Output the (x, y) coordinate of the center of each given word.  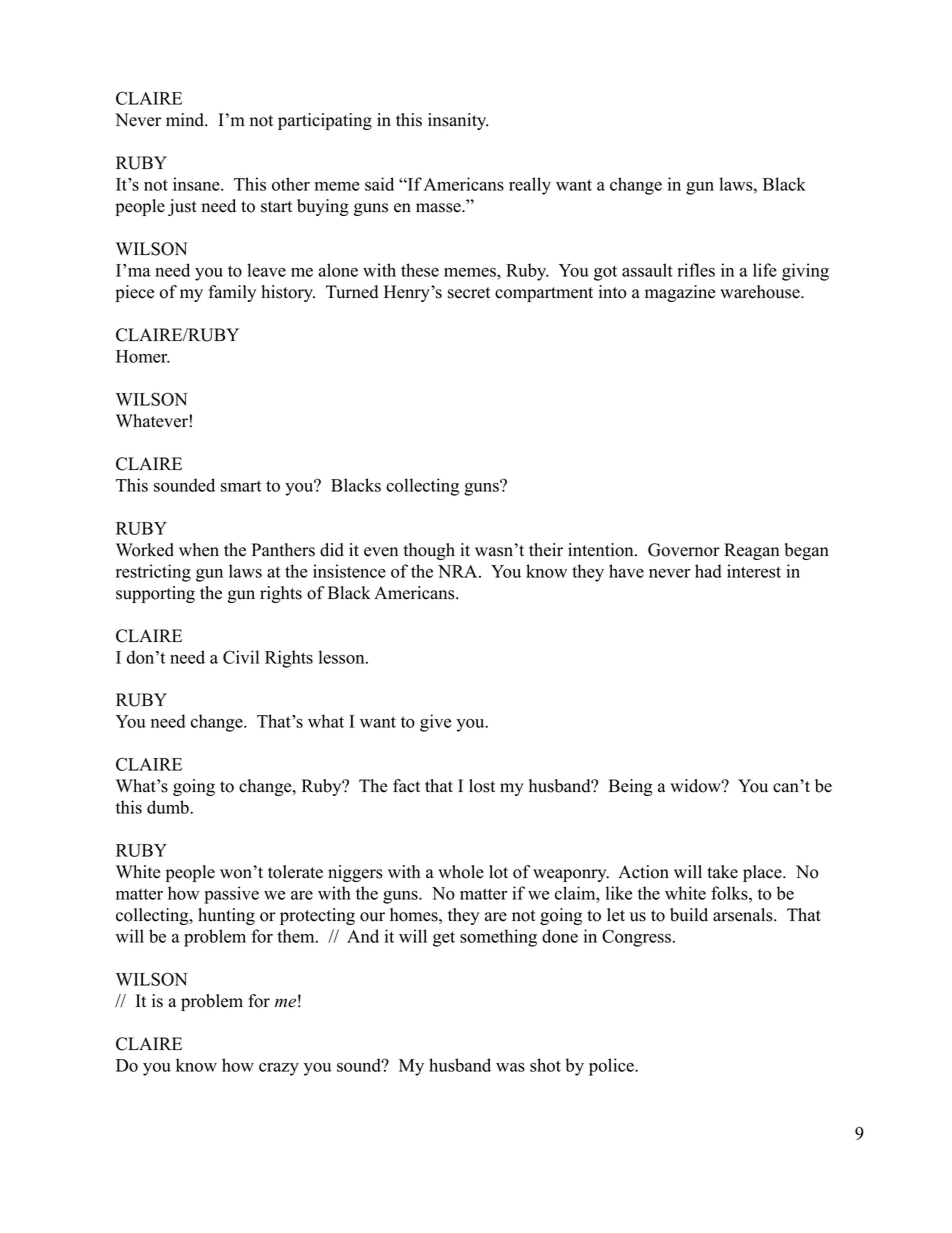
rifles (696, 270)
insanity (458, 121)
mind (186, 120)
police (612, 1067)
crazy (279, 1069)
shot (545, 1065)
